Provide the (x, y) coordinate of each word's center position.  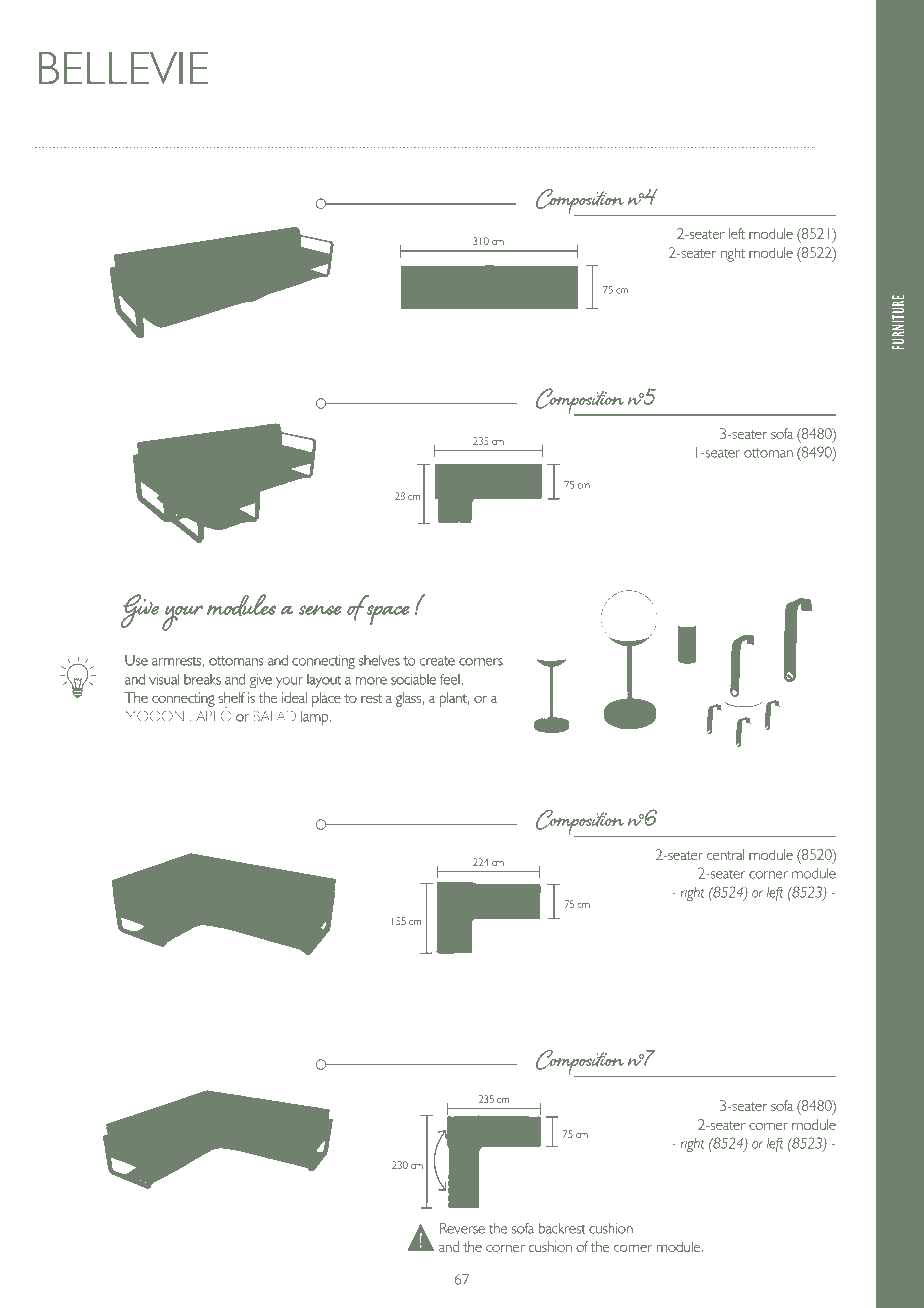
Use (136, 660)
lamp (316, 718)
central (725, 854)
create (437, 661)
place (326, 699)
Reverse (462, 1228)
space (388, 615)
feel (450, 679)
